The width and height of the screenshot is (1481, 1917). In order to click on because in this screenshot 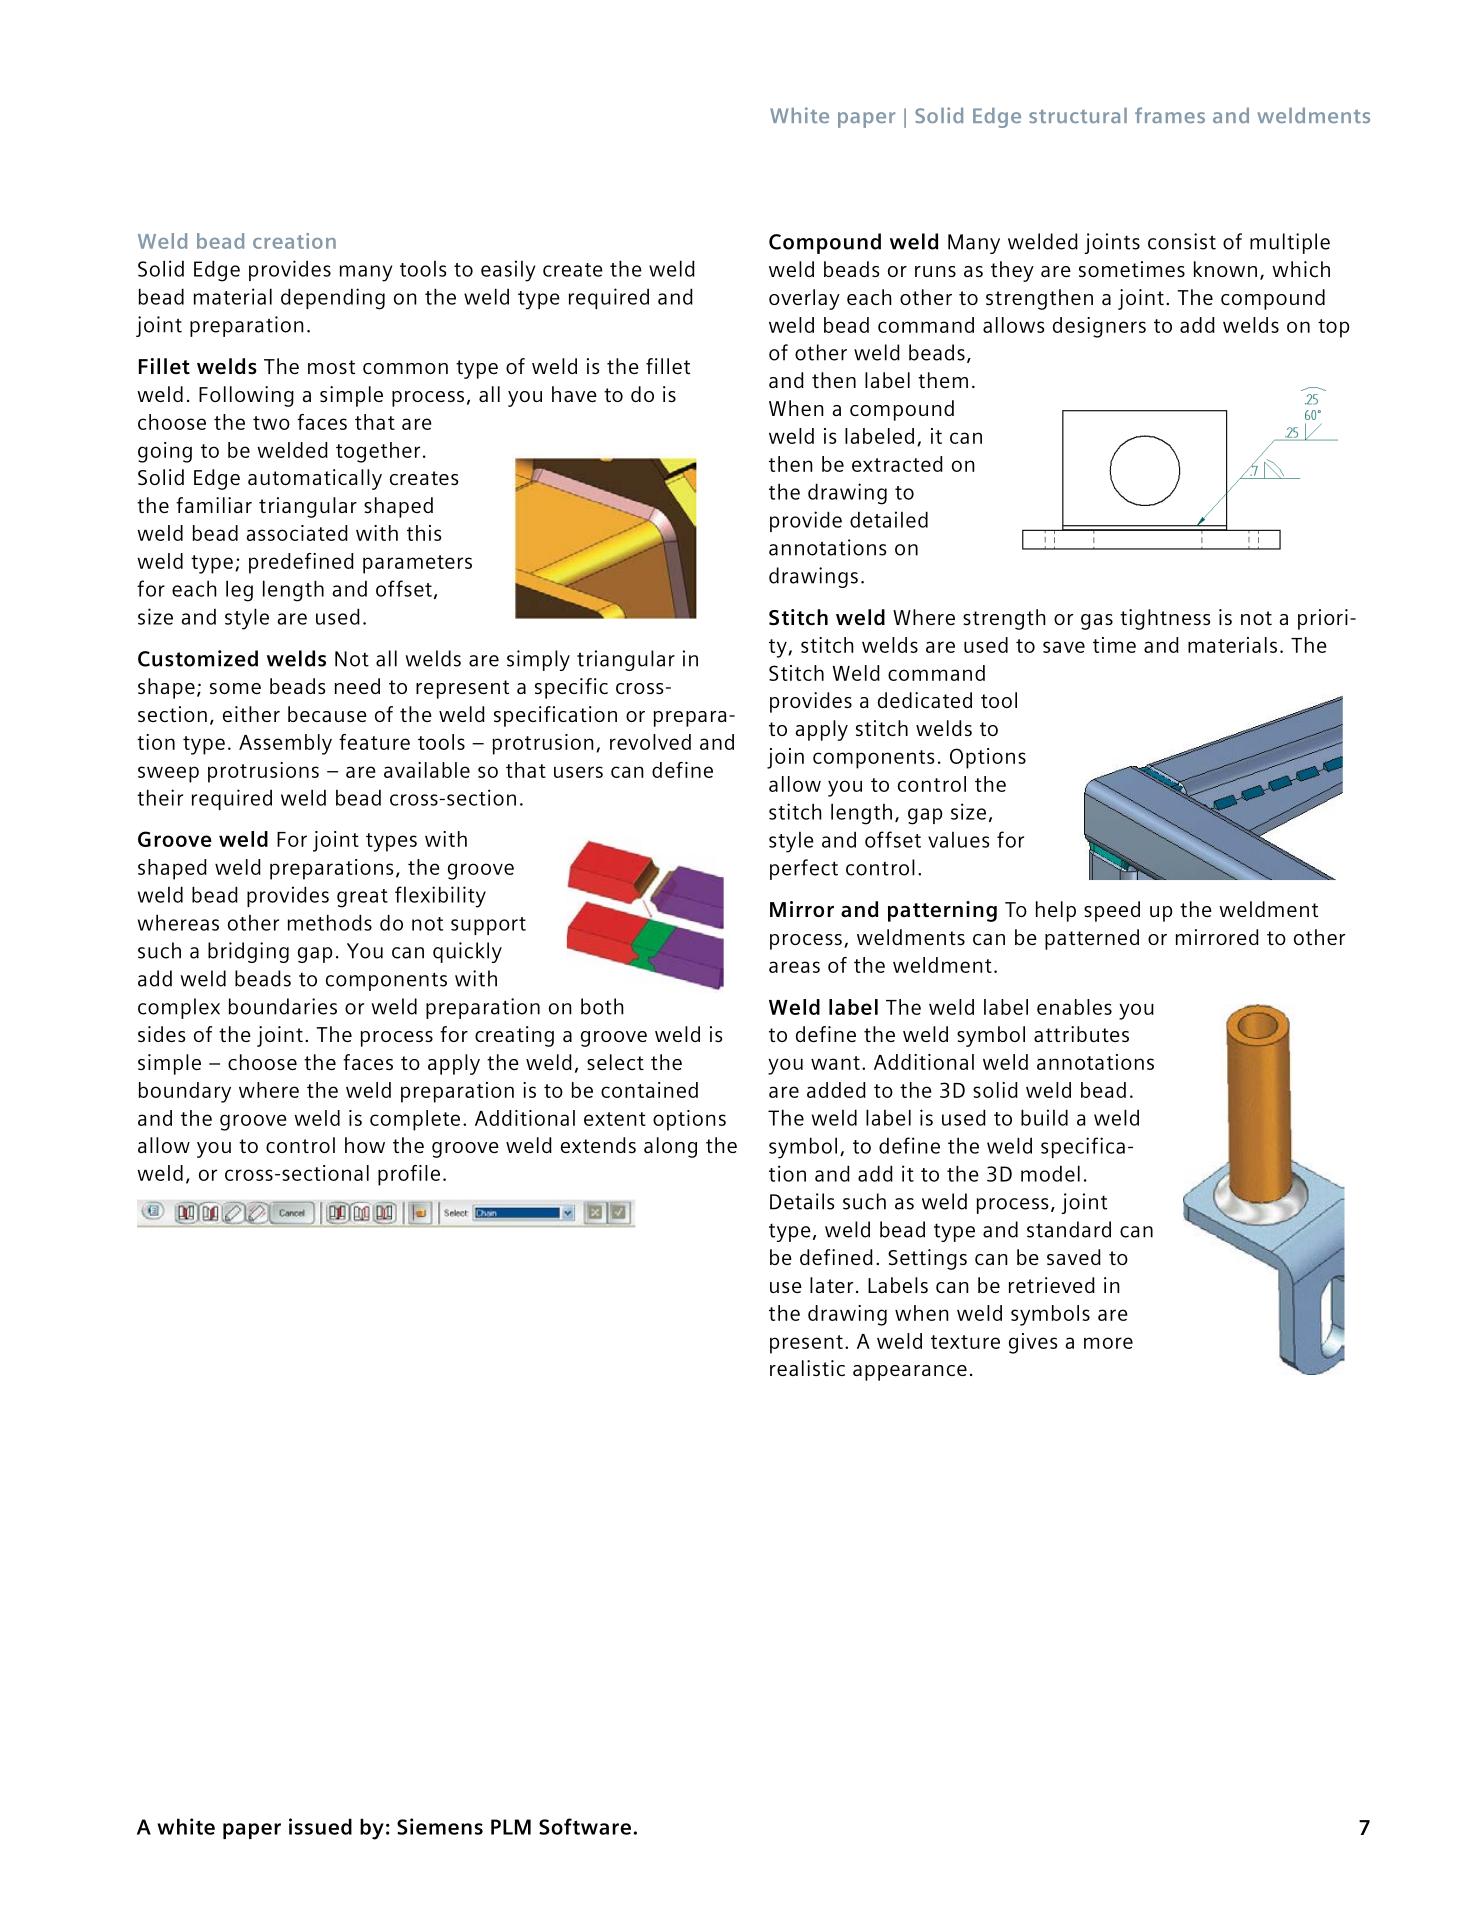, I will do `click(327, 714)`.
